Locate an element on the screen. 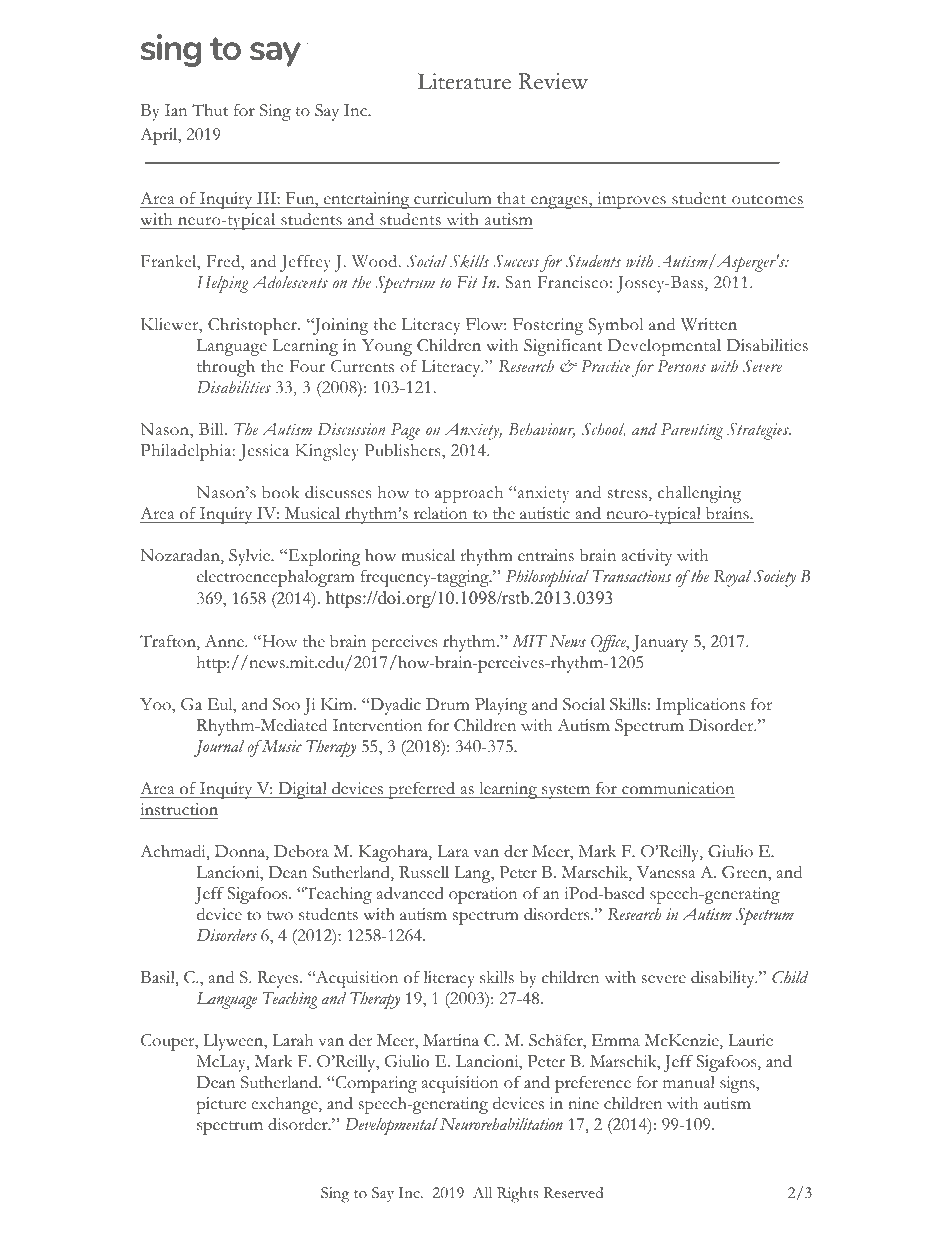 The height and width of the screenshot is (1233, 952). Literature is located at coordinates (464, 81).
